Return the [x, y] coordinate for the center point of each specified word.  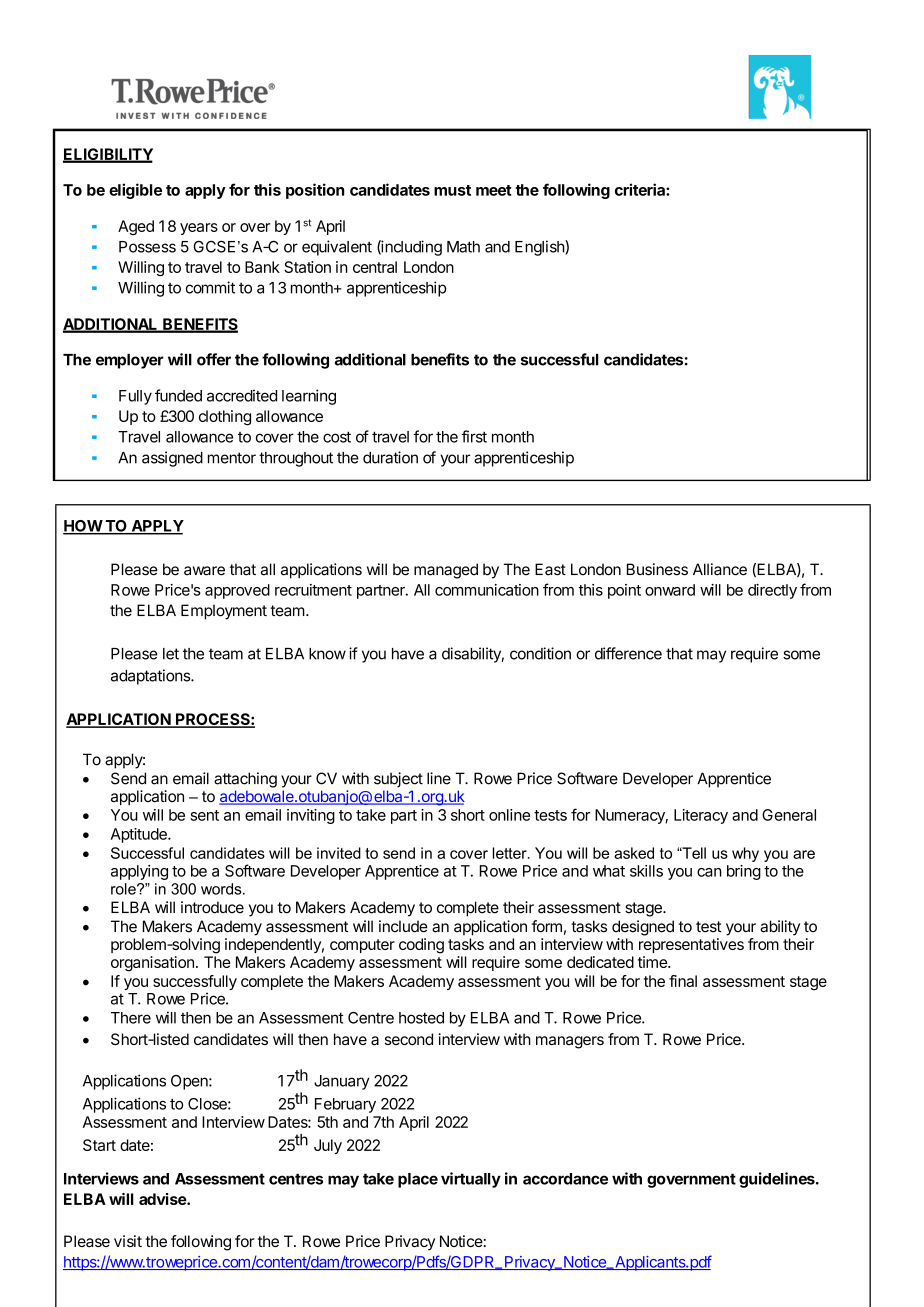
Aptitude [140, 835]
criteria [641, 189]
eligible [135, 191]
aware [204, 571]
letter [511, 853]
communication [487, 590]
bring [744, 872]
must [452, 190]
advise [163, 1199]
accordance [565, 1179]
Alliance [720, 569]
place [418, 1180]
